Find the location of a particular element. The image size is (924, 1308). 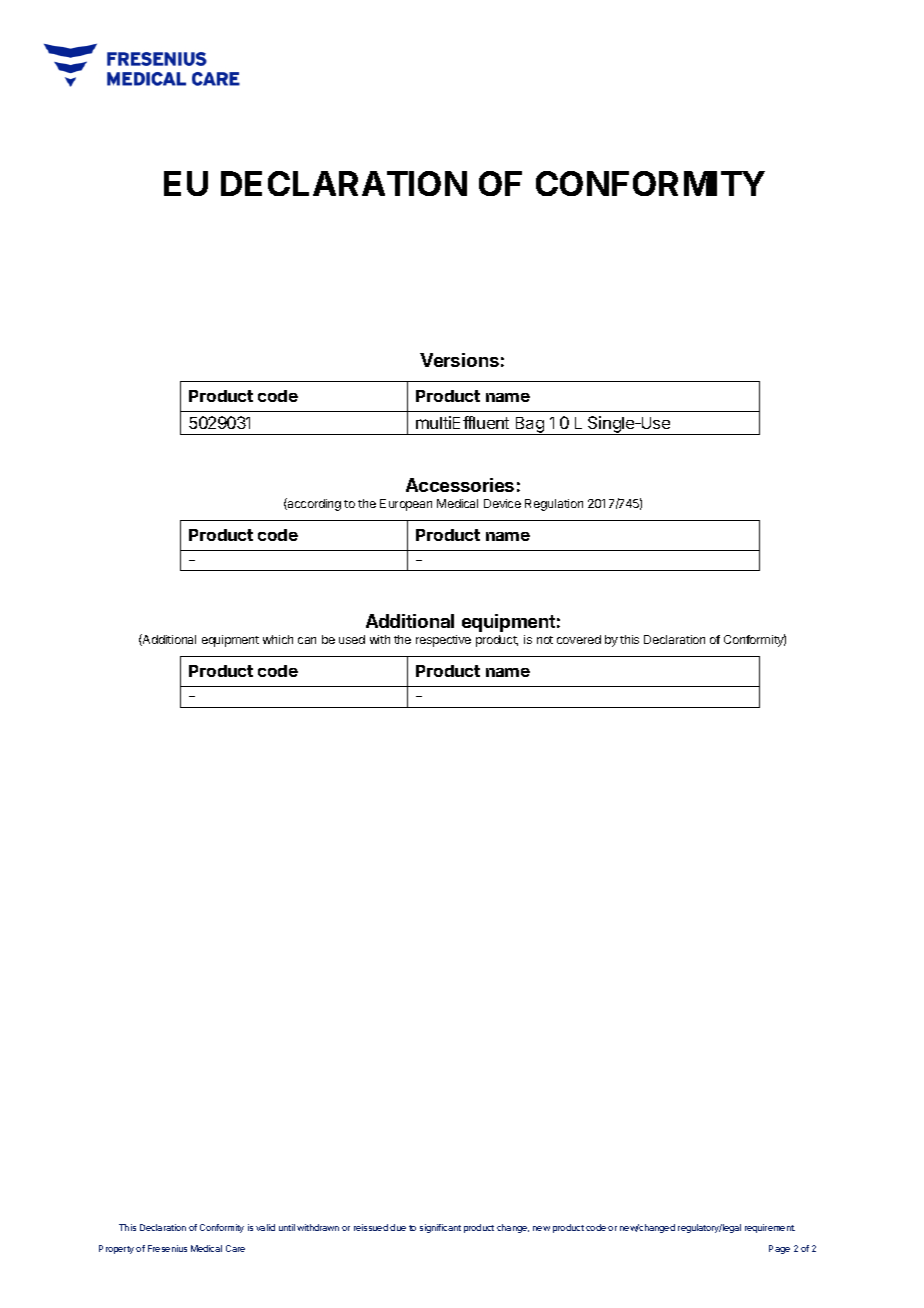

requirement is located at coordinates (770, 1228).
